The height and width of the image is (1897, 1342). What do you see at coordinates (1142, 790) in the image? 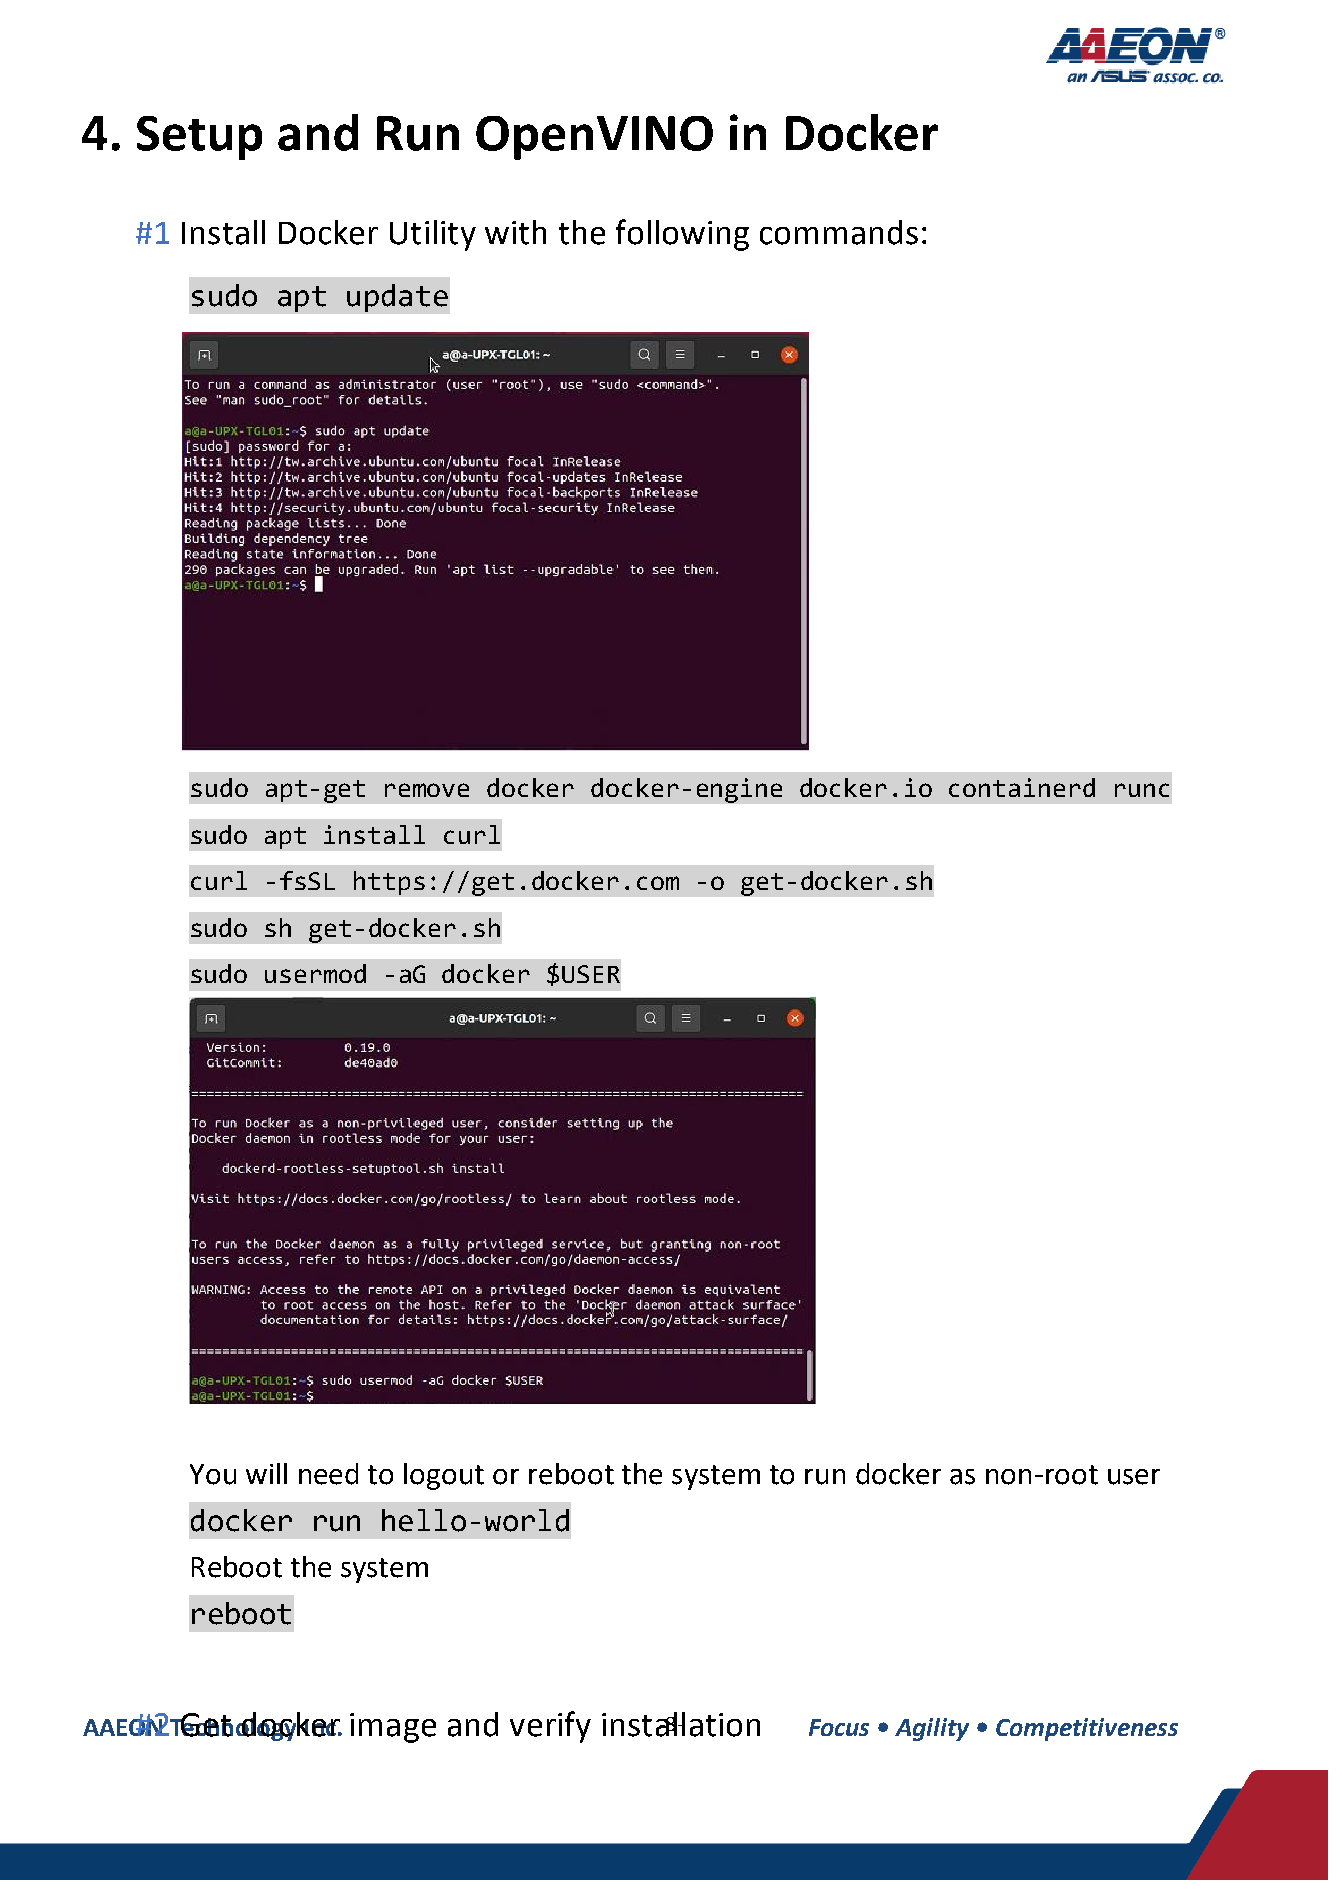
I see `runc` at bounding box center [1142, 790].
